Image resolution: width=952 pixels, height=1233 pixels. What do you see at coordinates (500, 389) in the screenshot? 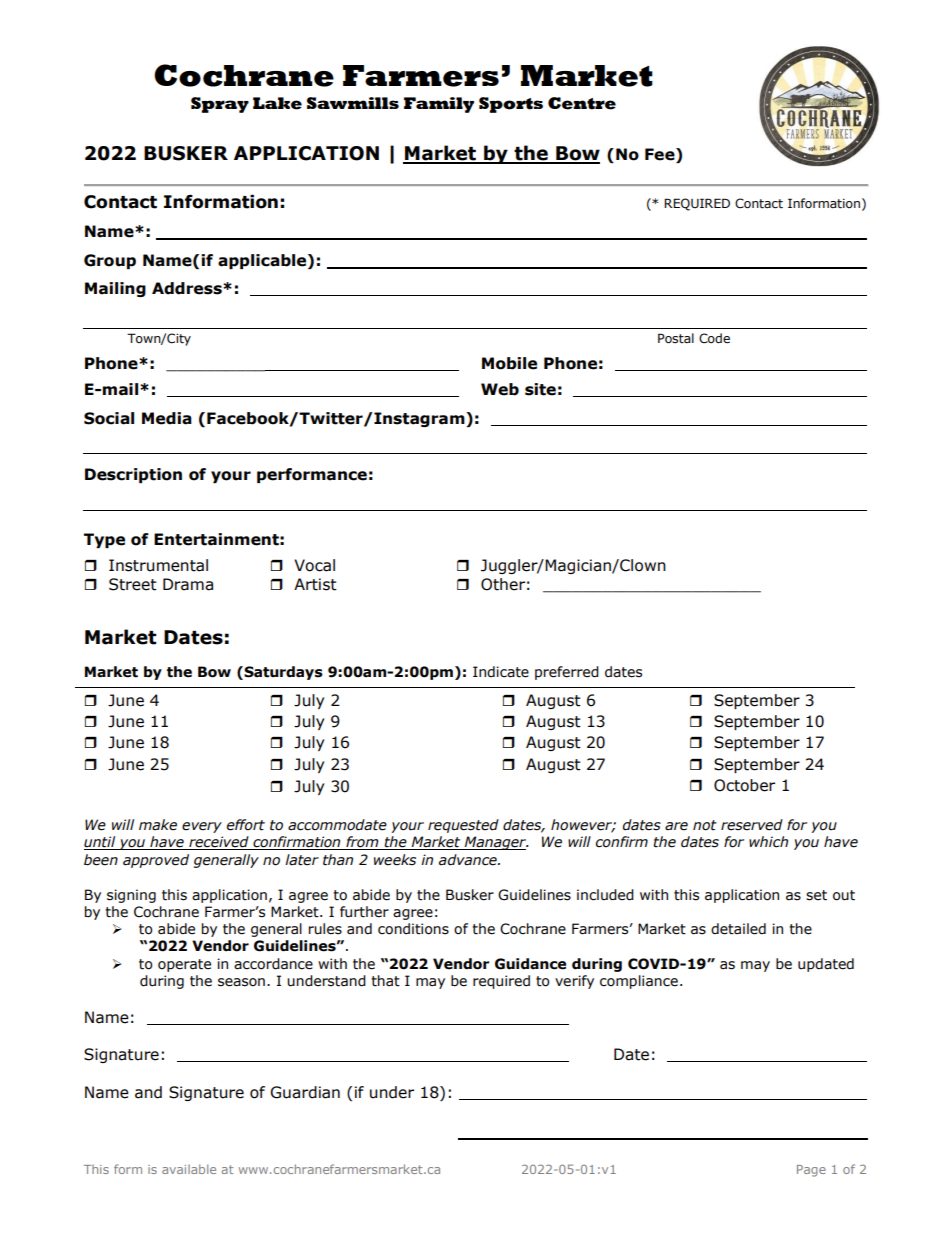
I see `Web` at bounding box center [500, 389].
